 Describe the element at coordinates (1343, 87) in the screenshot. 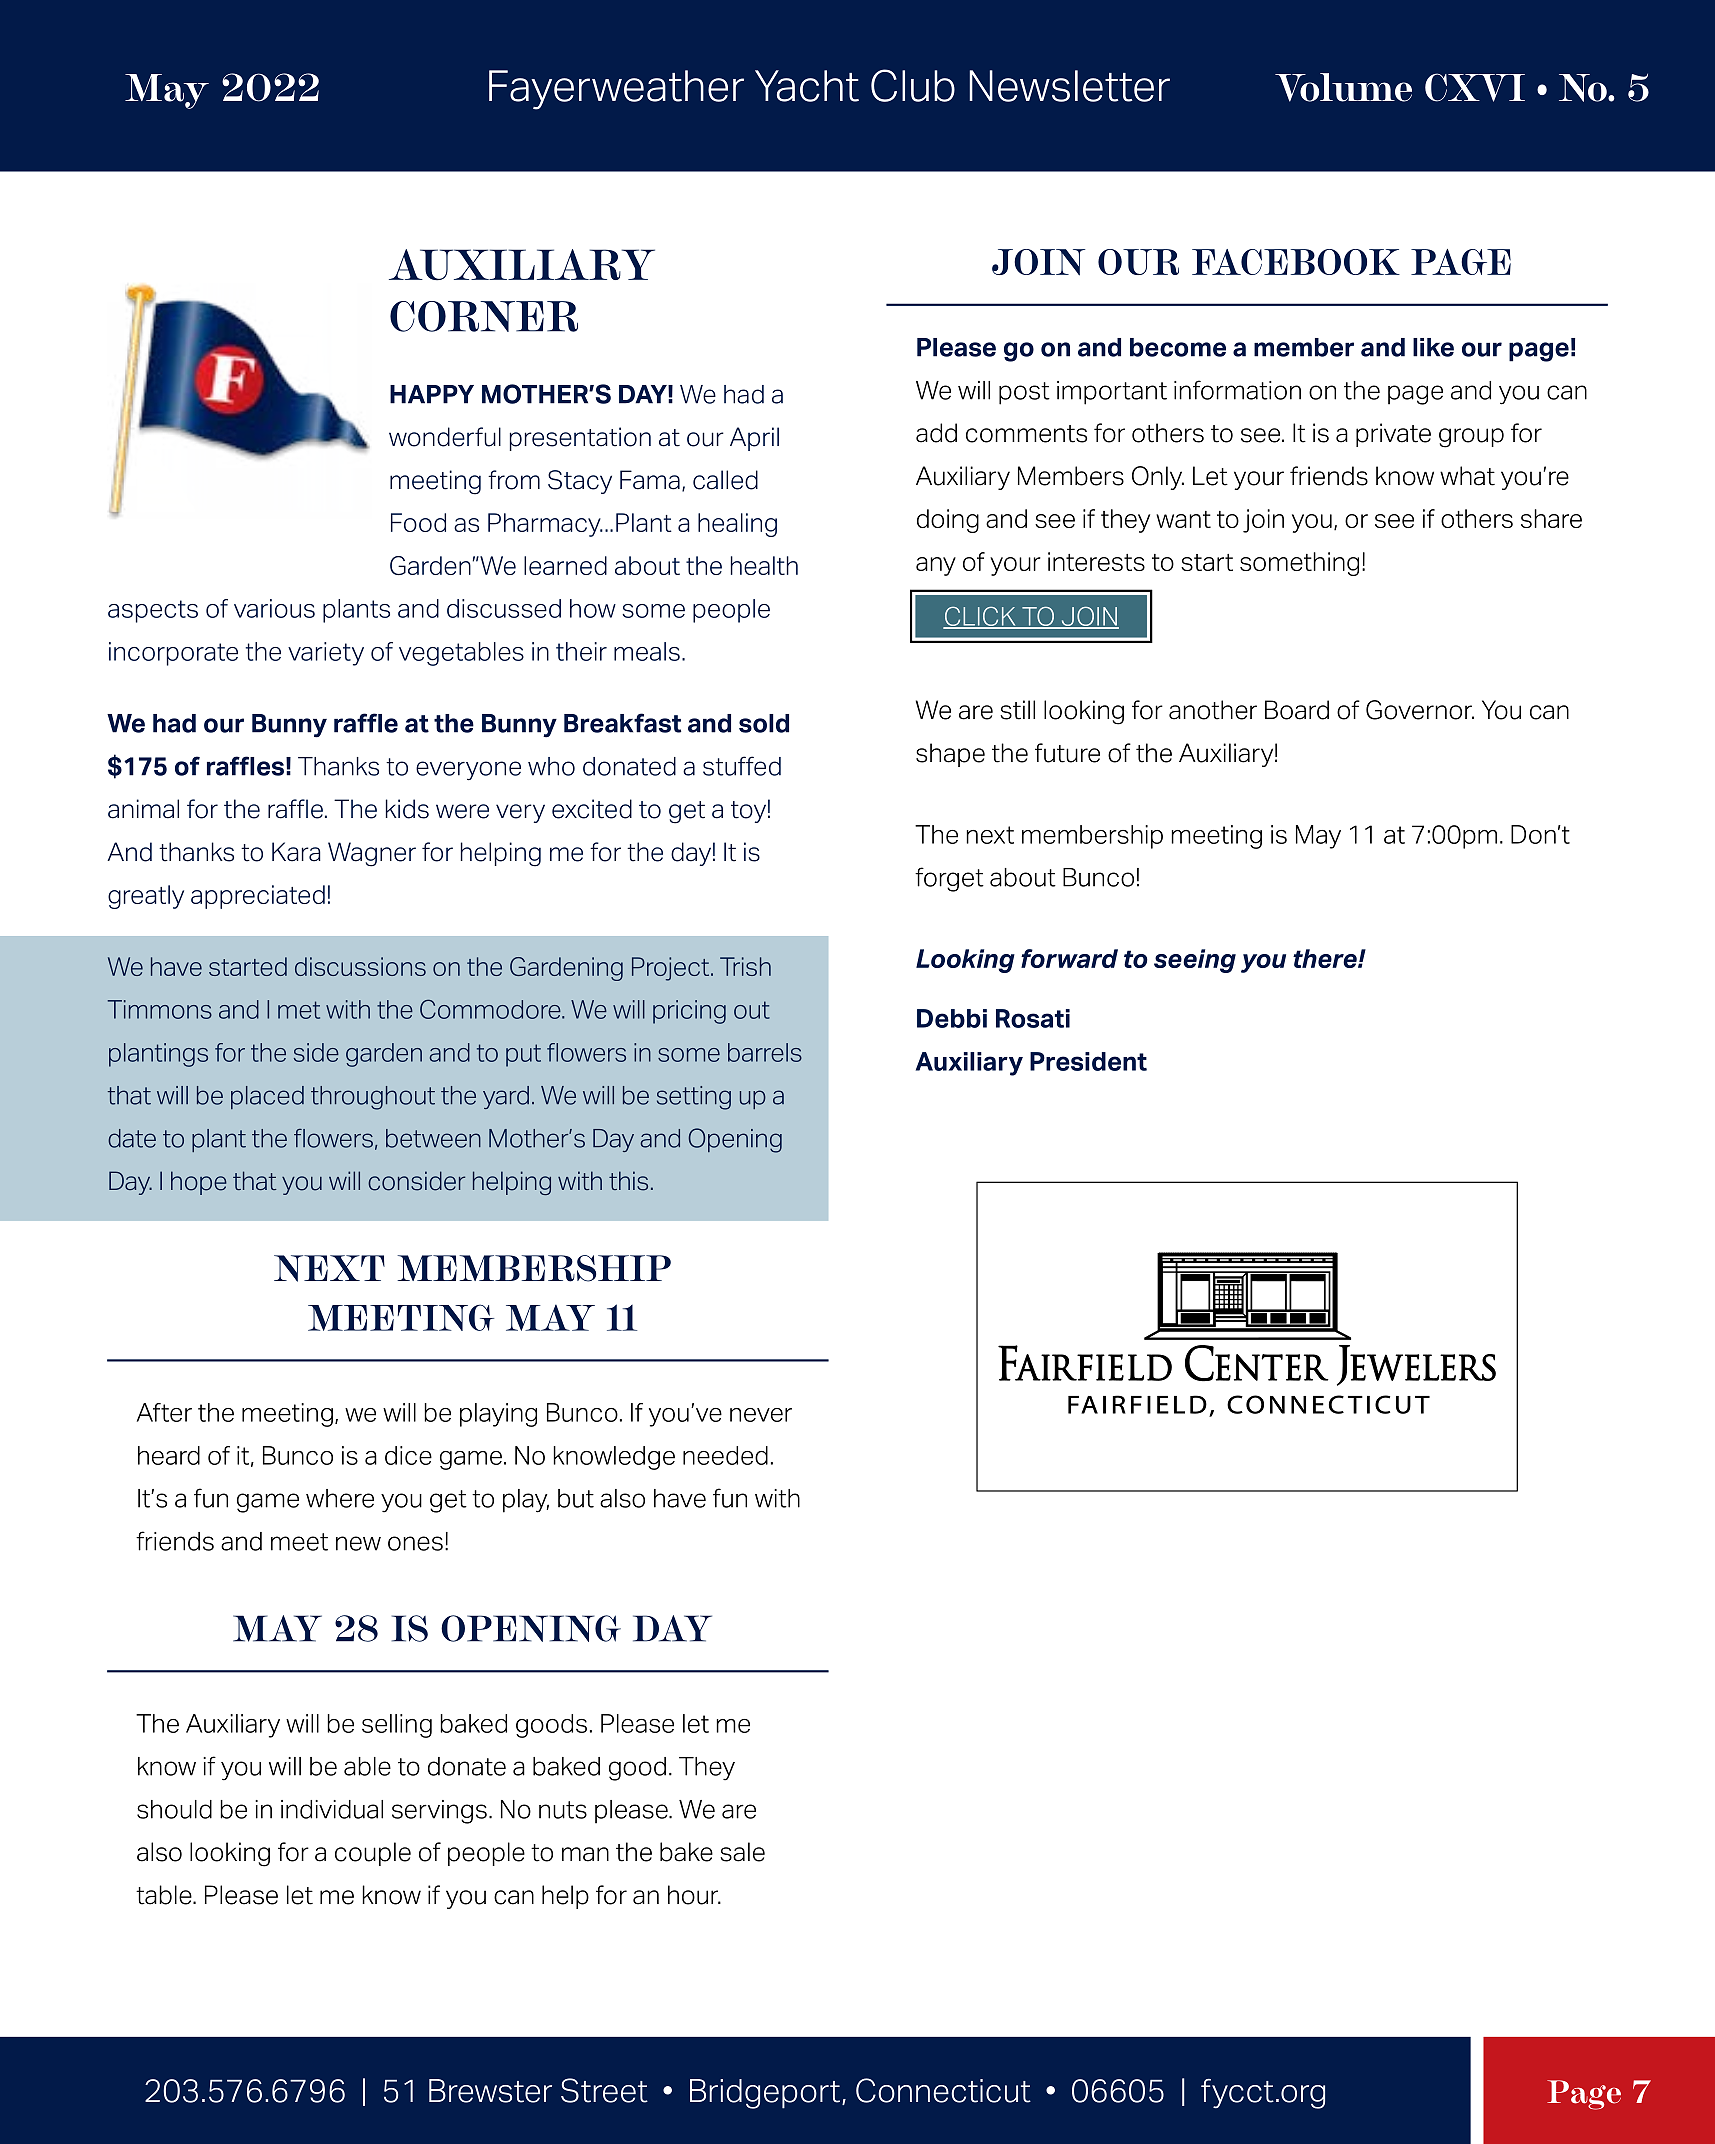

I see `Volume` at that location.
